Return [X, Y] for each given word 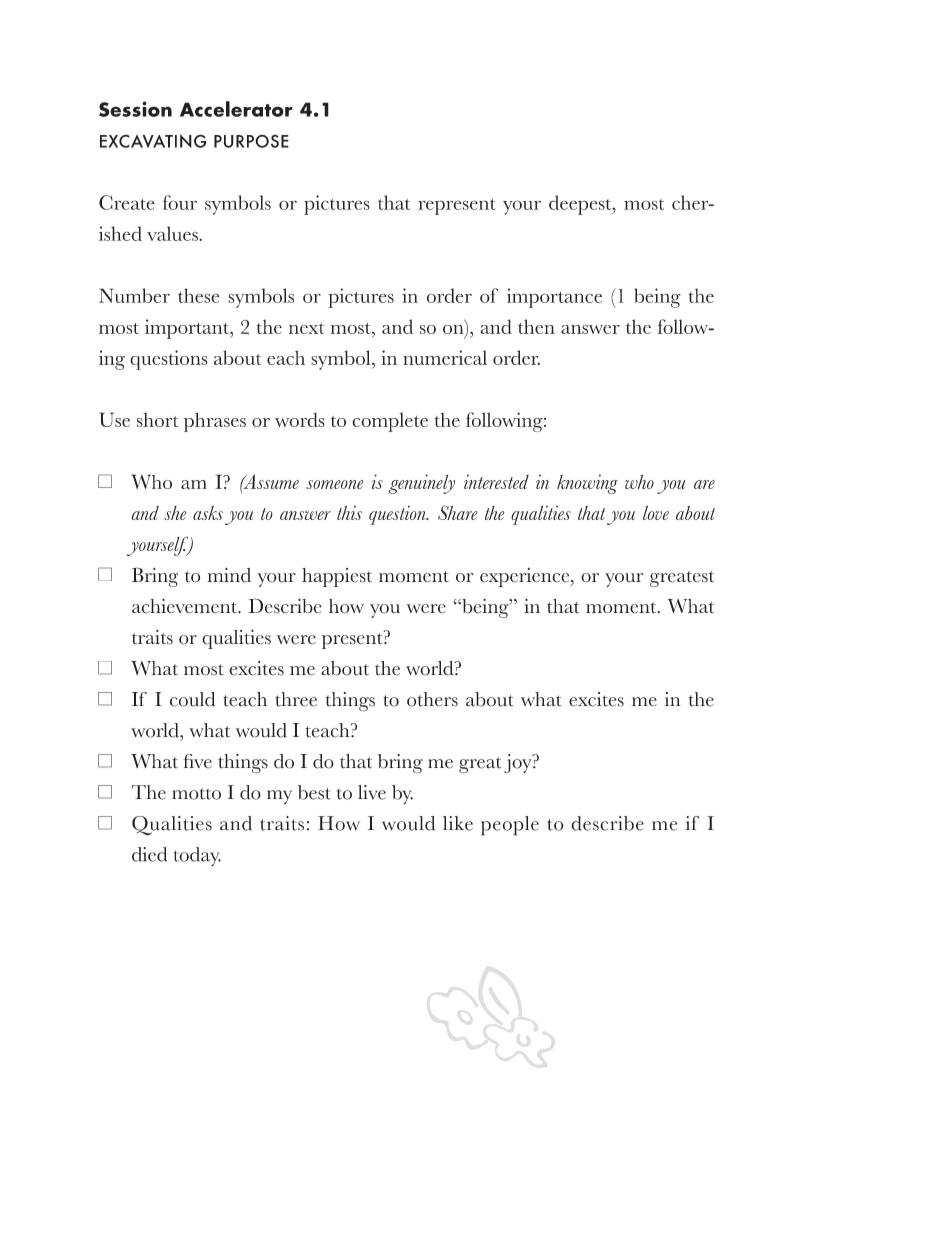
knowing [587, 484]
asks [208, 513]
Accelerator [236, 109]
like [458, 823]
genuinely [422, 484]
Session [135, 109]
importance [554, 298]
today [197, 856]
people [510, 826]
